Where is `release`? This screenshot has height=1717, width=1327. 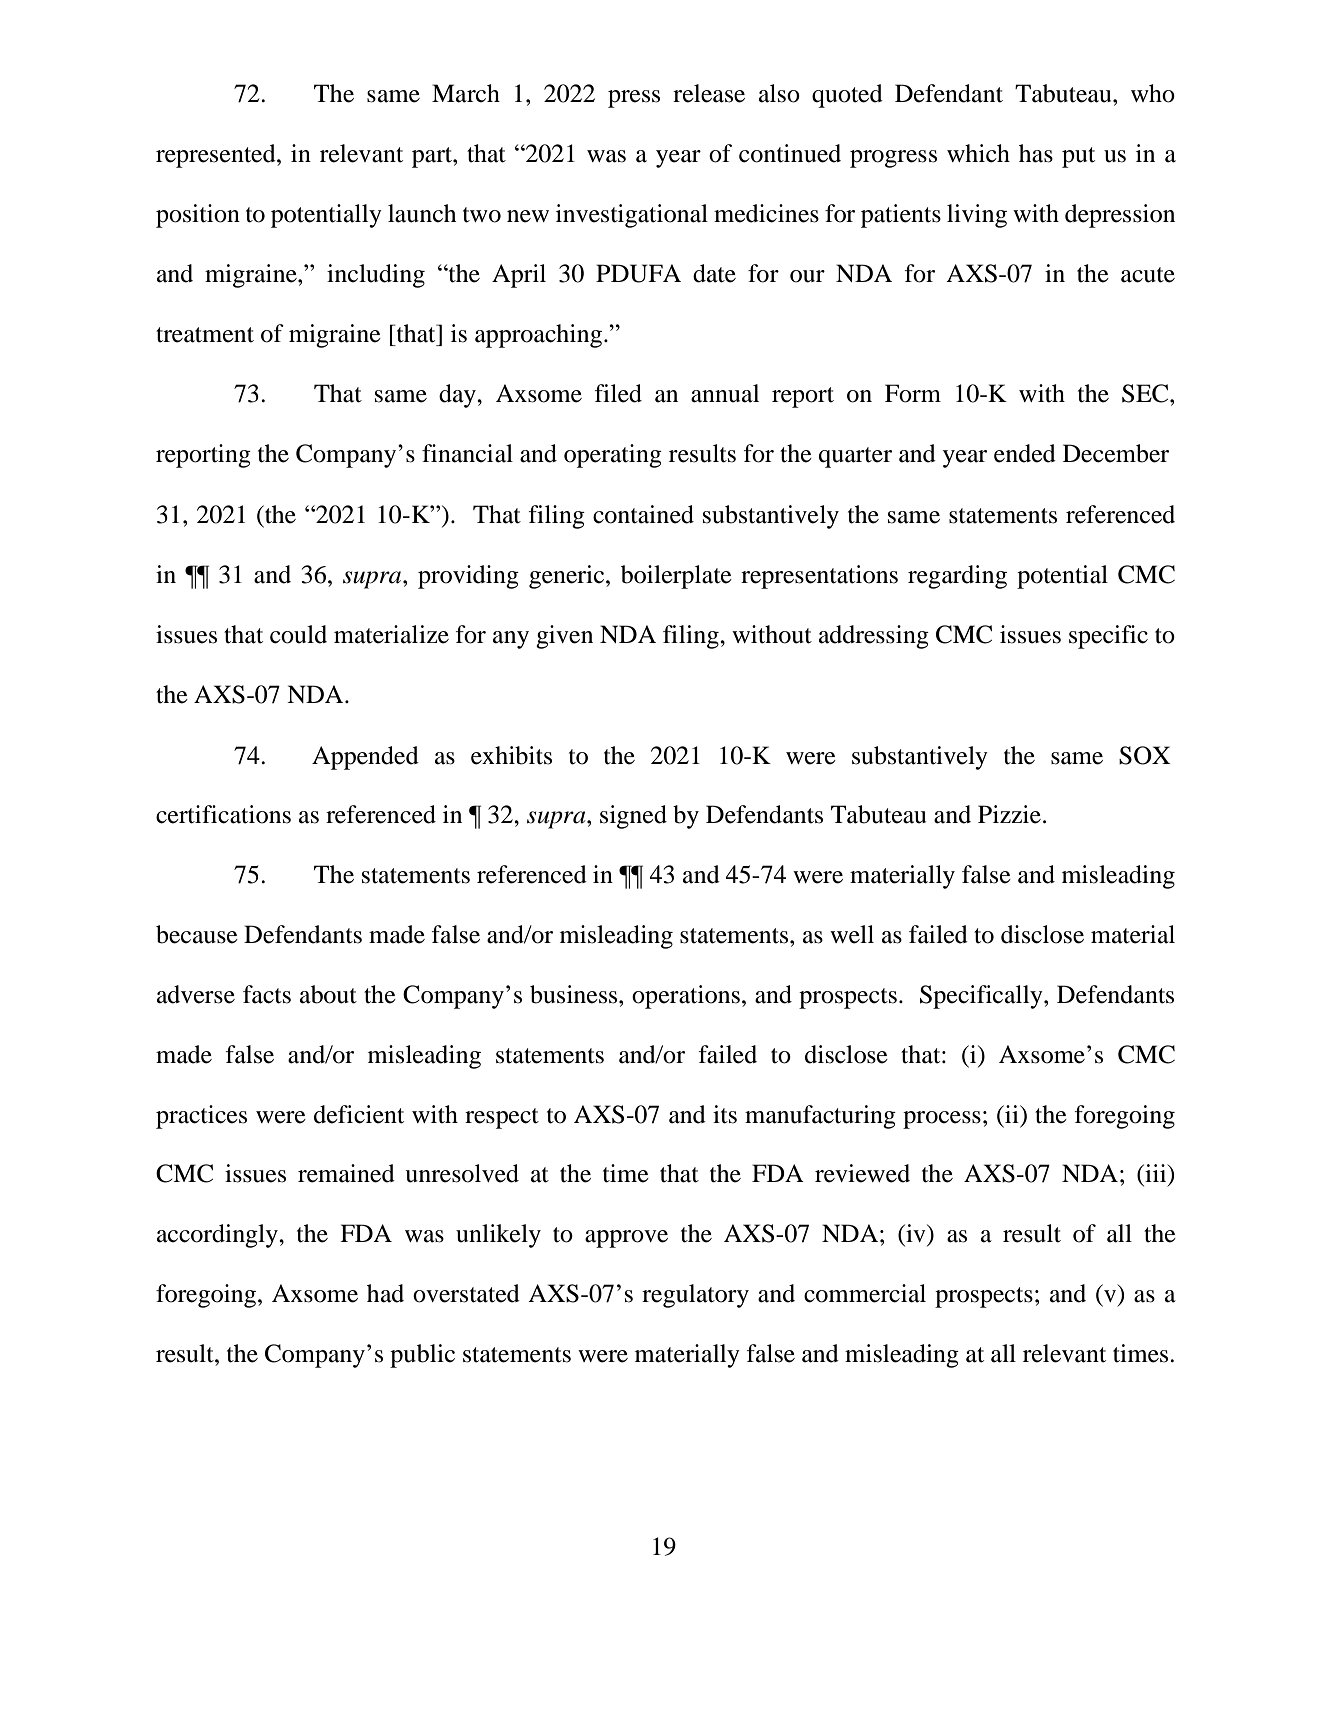 release is located at coordinates (709, 93).
